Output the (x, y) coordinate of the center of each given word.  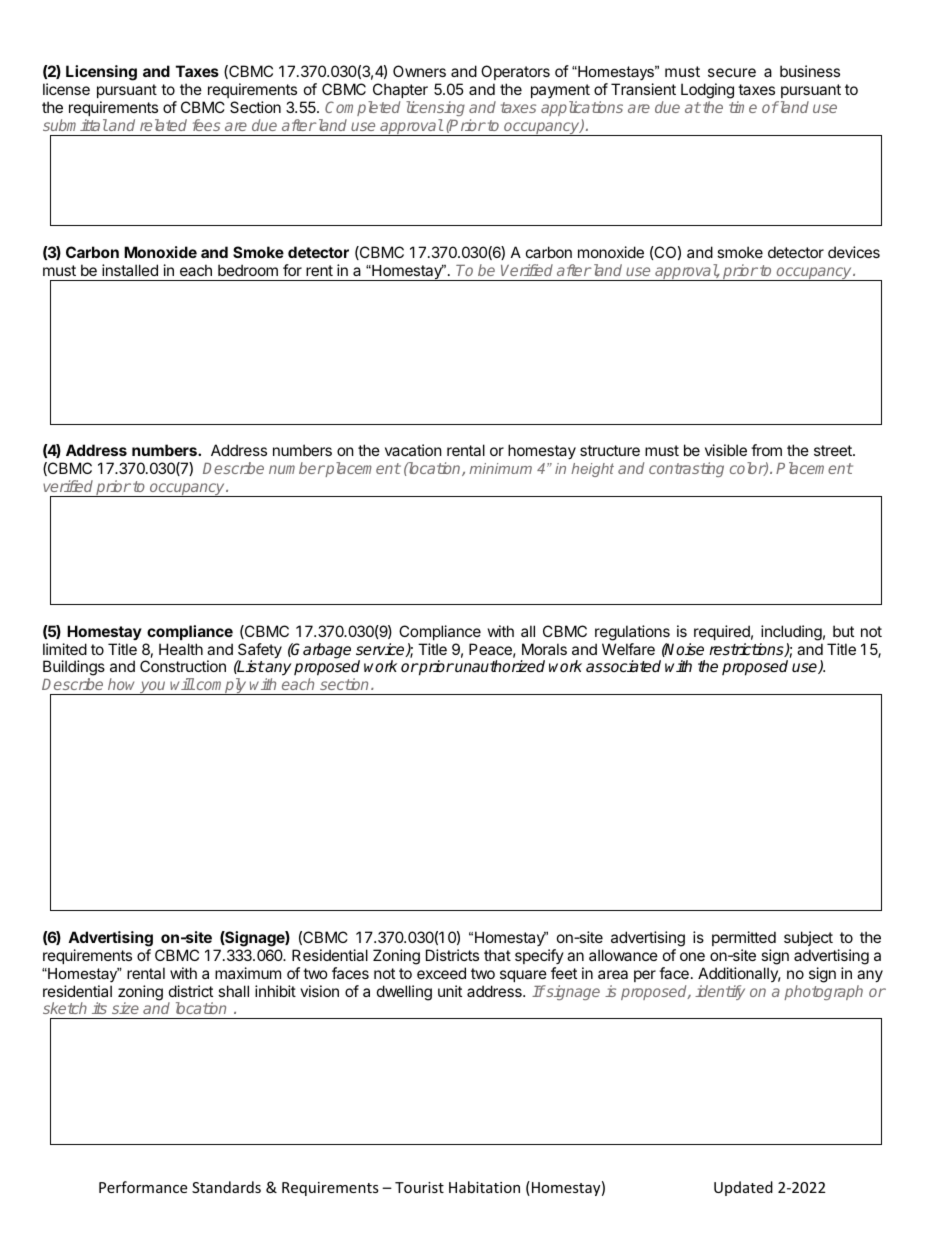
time (743, 107)
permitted (744, 938)
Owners (419, 71)
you (153, 688)
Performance (143, 1187)
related (163, 125)
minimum (500, 468)
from (766, 450)
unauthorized (499, 666)
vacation (413, 450)
